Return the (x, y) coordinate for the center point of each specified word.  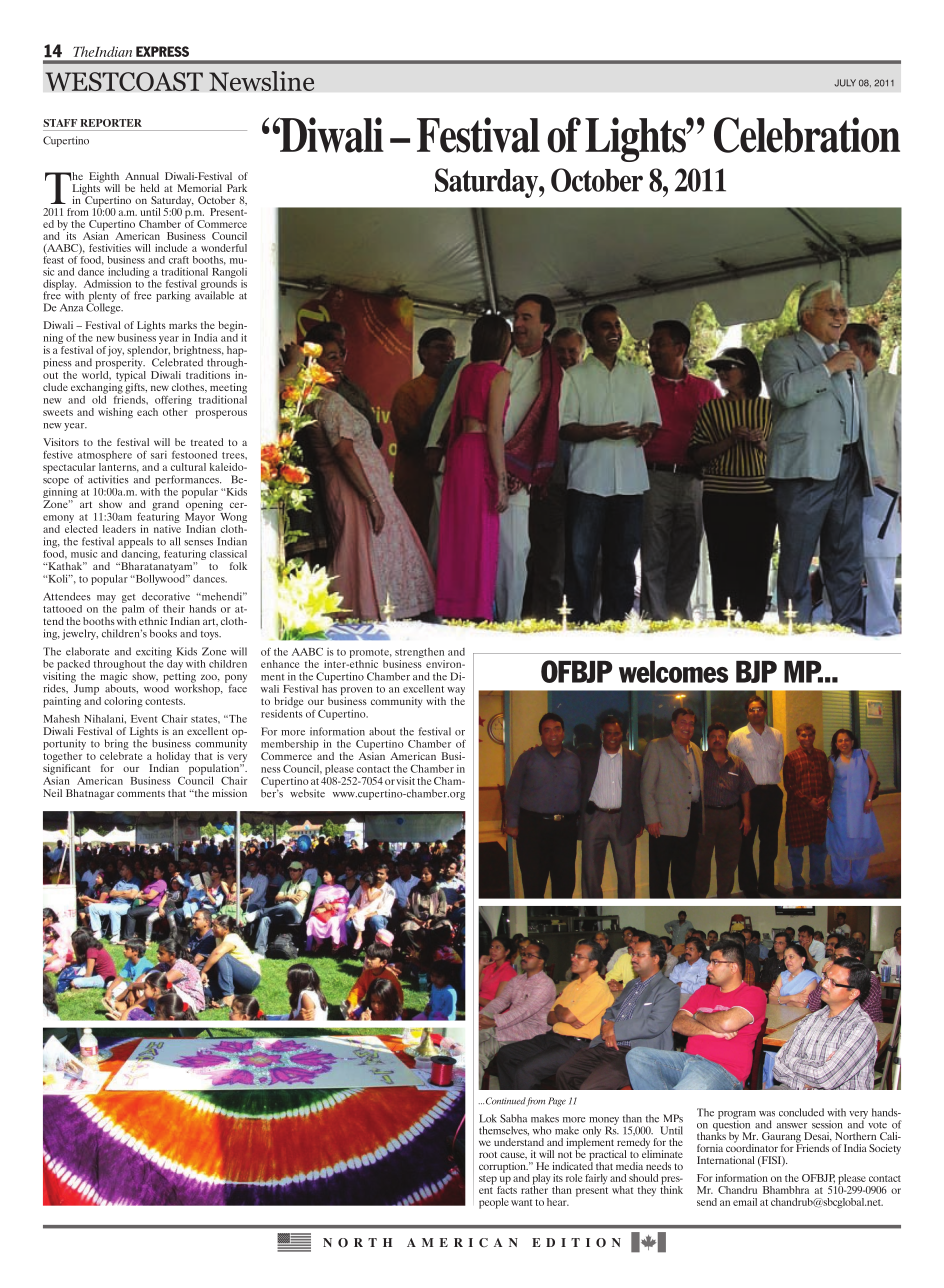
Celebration (807, 135)
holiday (173, 758)
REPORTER (111, 123)
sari (159, 455)
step (488, 1180)
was (767, 1114)
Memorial (200, 188)
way (456, 692)
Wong (233, 516)
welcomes (673, 672)
